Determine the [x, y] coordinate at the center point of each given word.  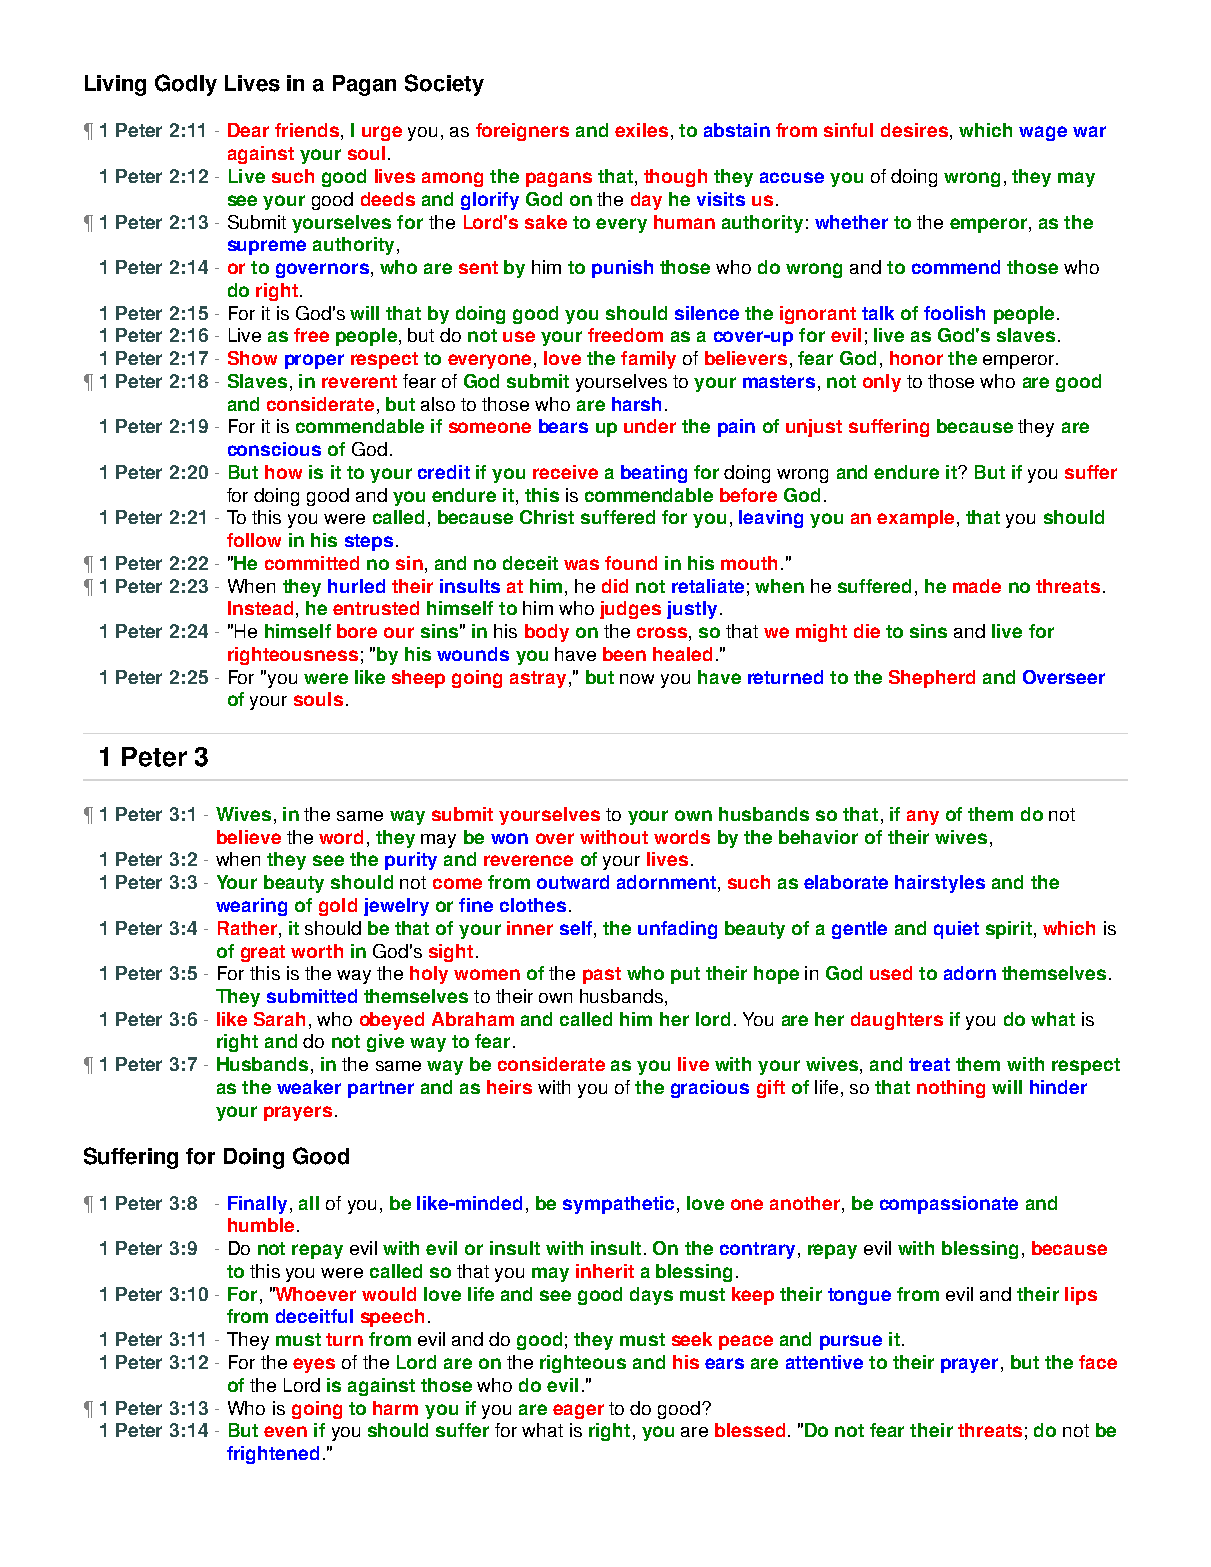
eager [578, 1411]
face [1098, 1362]
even [285, 1431]
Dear [248, 130]
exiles [641, 130]
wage [1043, 133]
